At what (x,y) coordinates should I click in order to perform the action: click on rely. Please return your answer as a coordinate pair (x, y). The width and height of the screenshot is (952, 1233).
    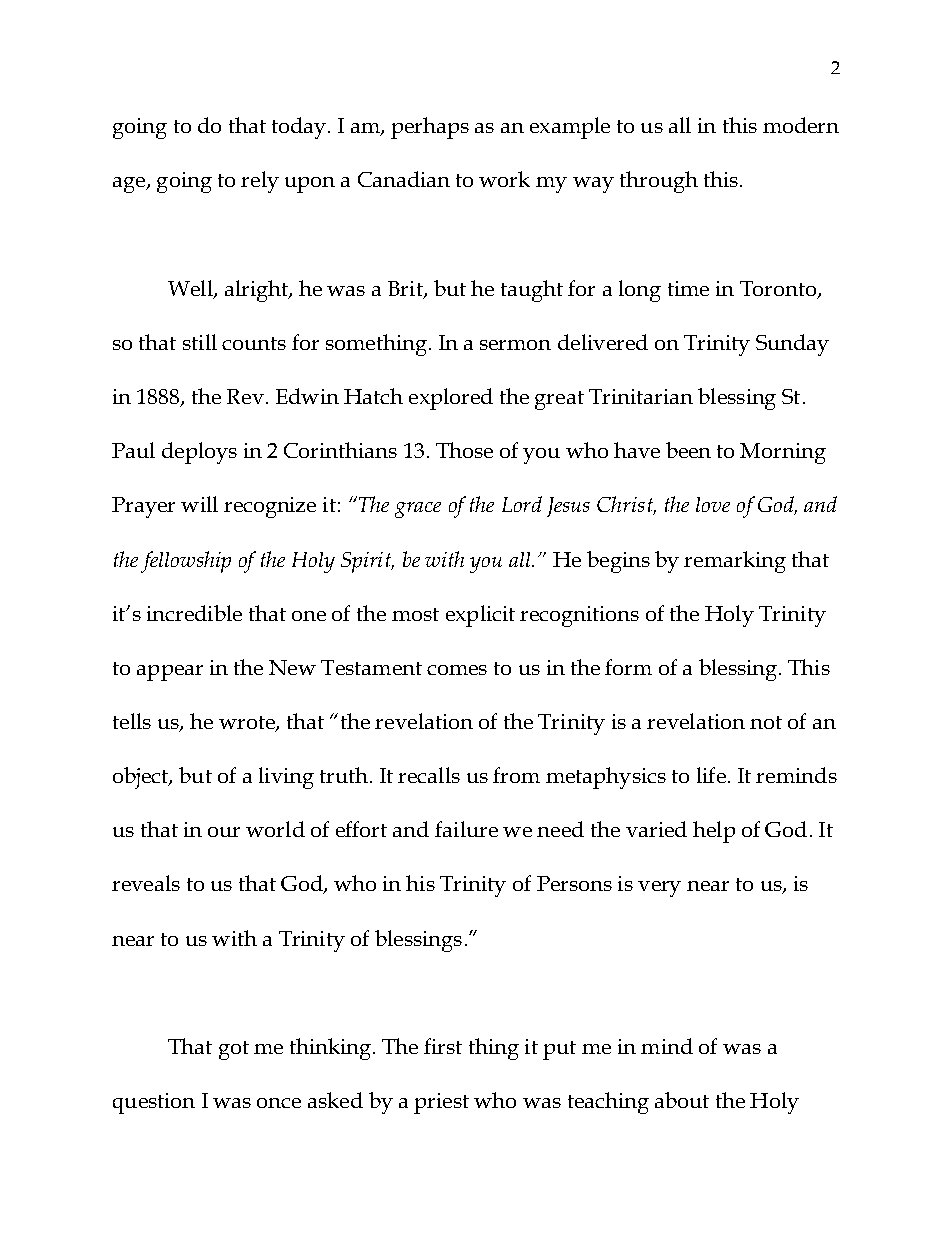
    Looking at the image, I should click on (260, 182).
